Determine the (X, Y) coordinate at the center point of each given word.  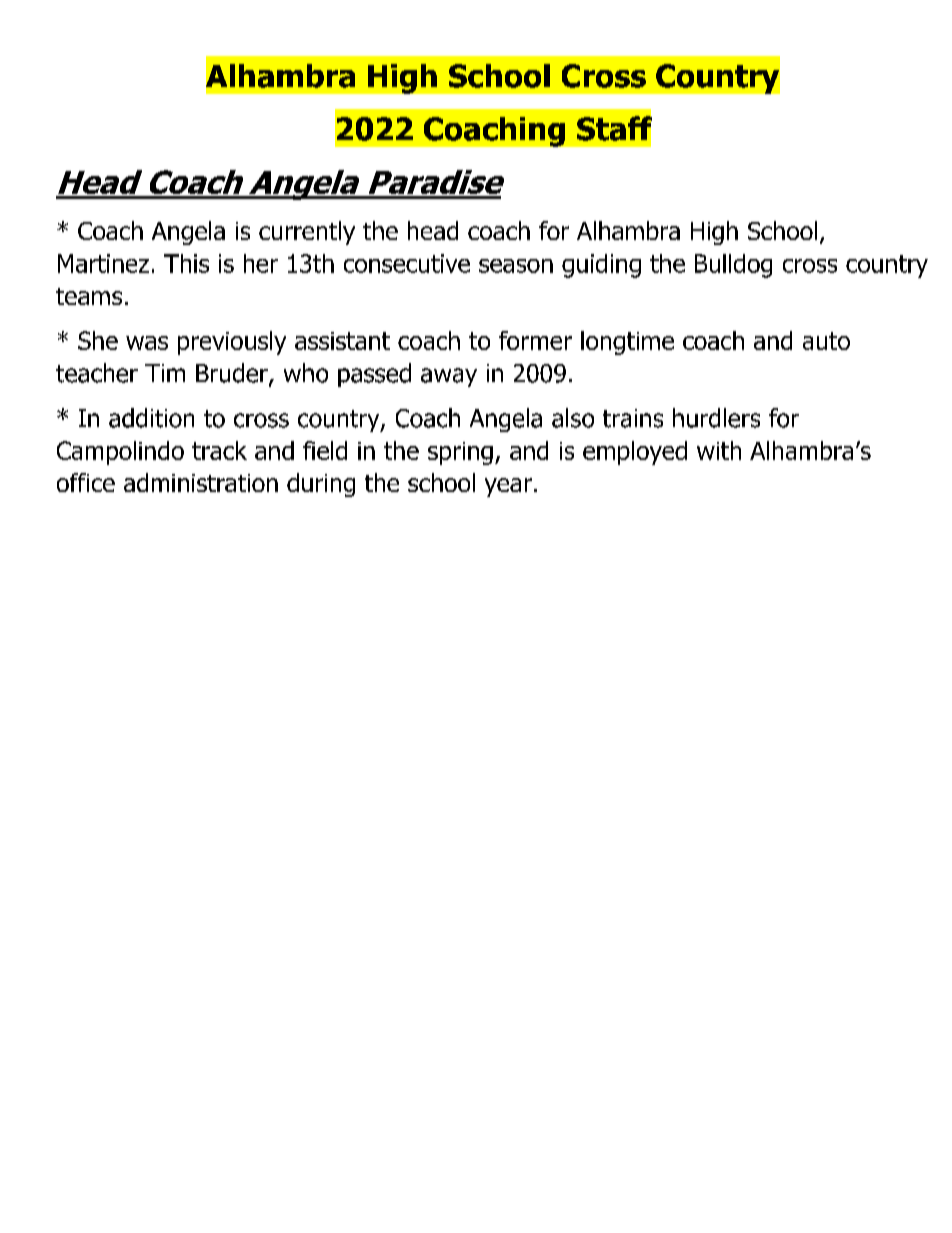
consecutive (407, 263)
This (186, 263)
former (535, 340)
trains (633, 418)
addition (151, 418)
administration (201, 482)
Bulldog (733, 266)
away (449, 377)
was (147, 343)
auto (826, 341)
